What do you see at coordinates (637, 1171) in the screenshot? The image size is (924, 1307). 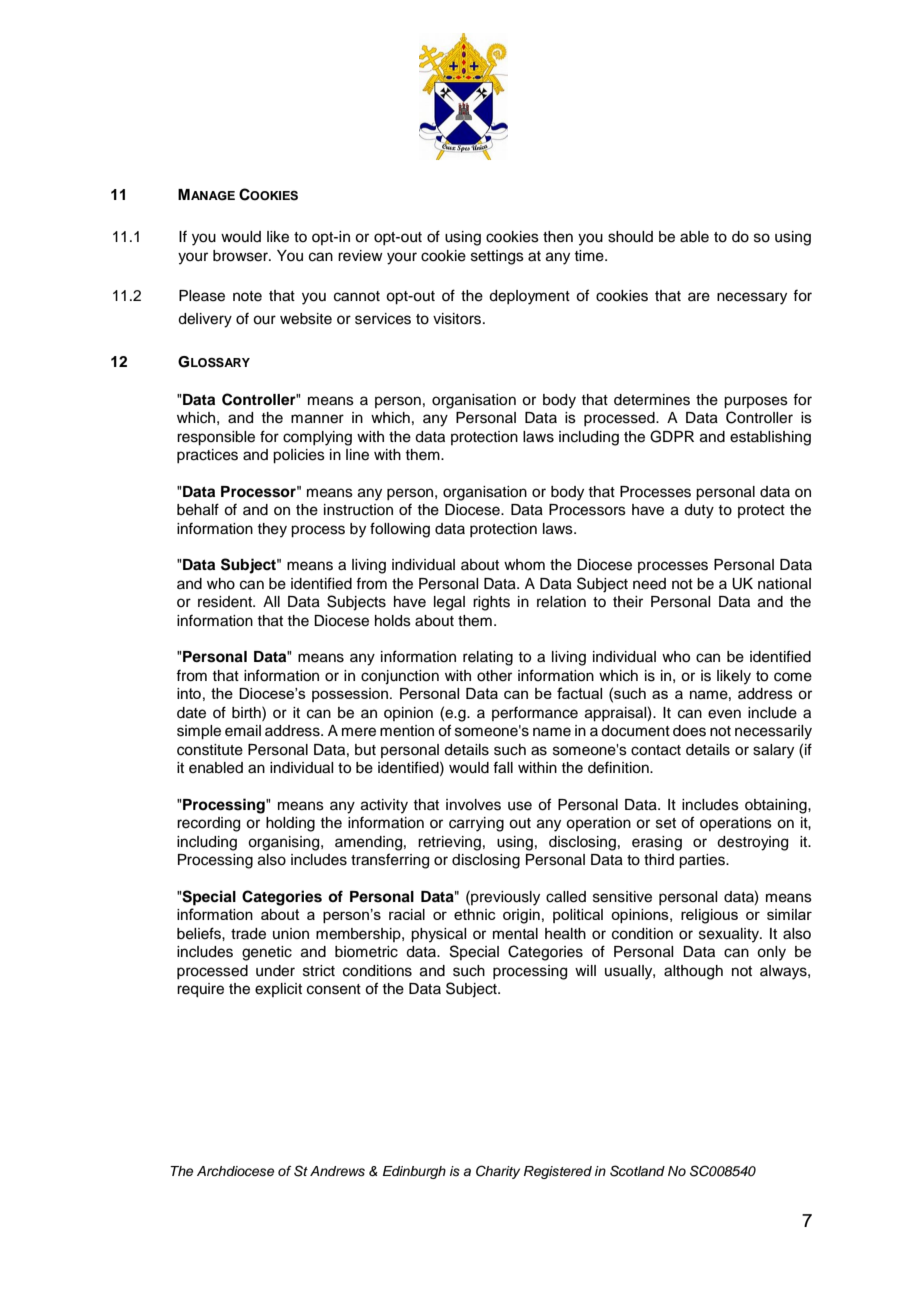 I see `Scotland` at bounding box center [637, 1171].
